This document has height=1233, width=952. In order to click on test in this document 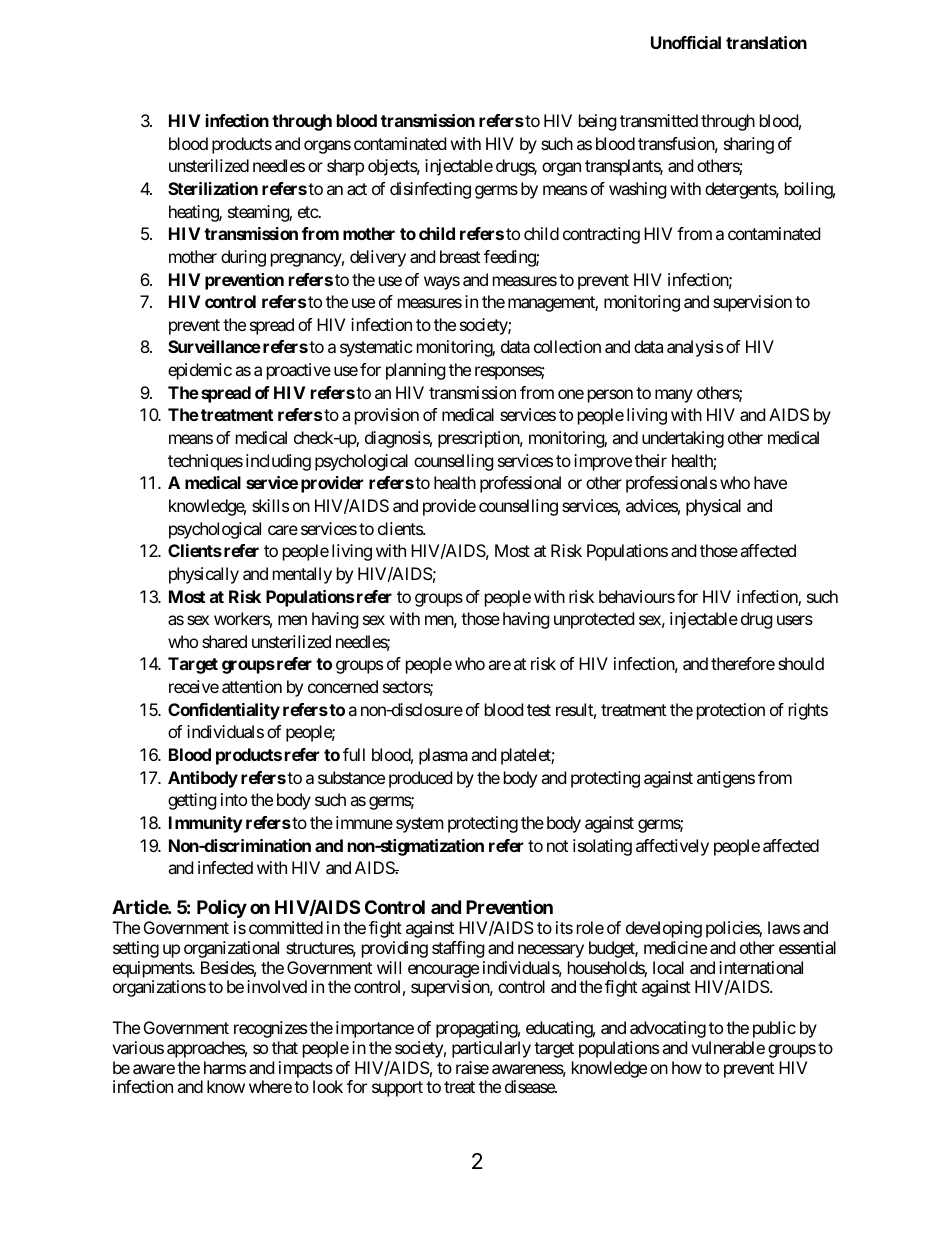, I will do `click(539, 710)`.
